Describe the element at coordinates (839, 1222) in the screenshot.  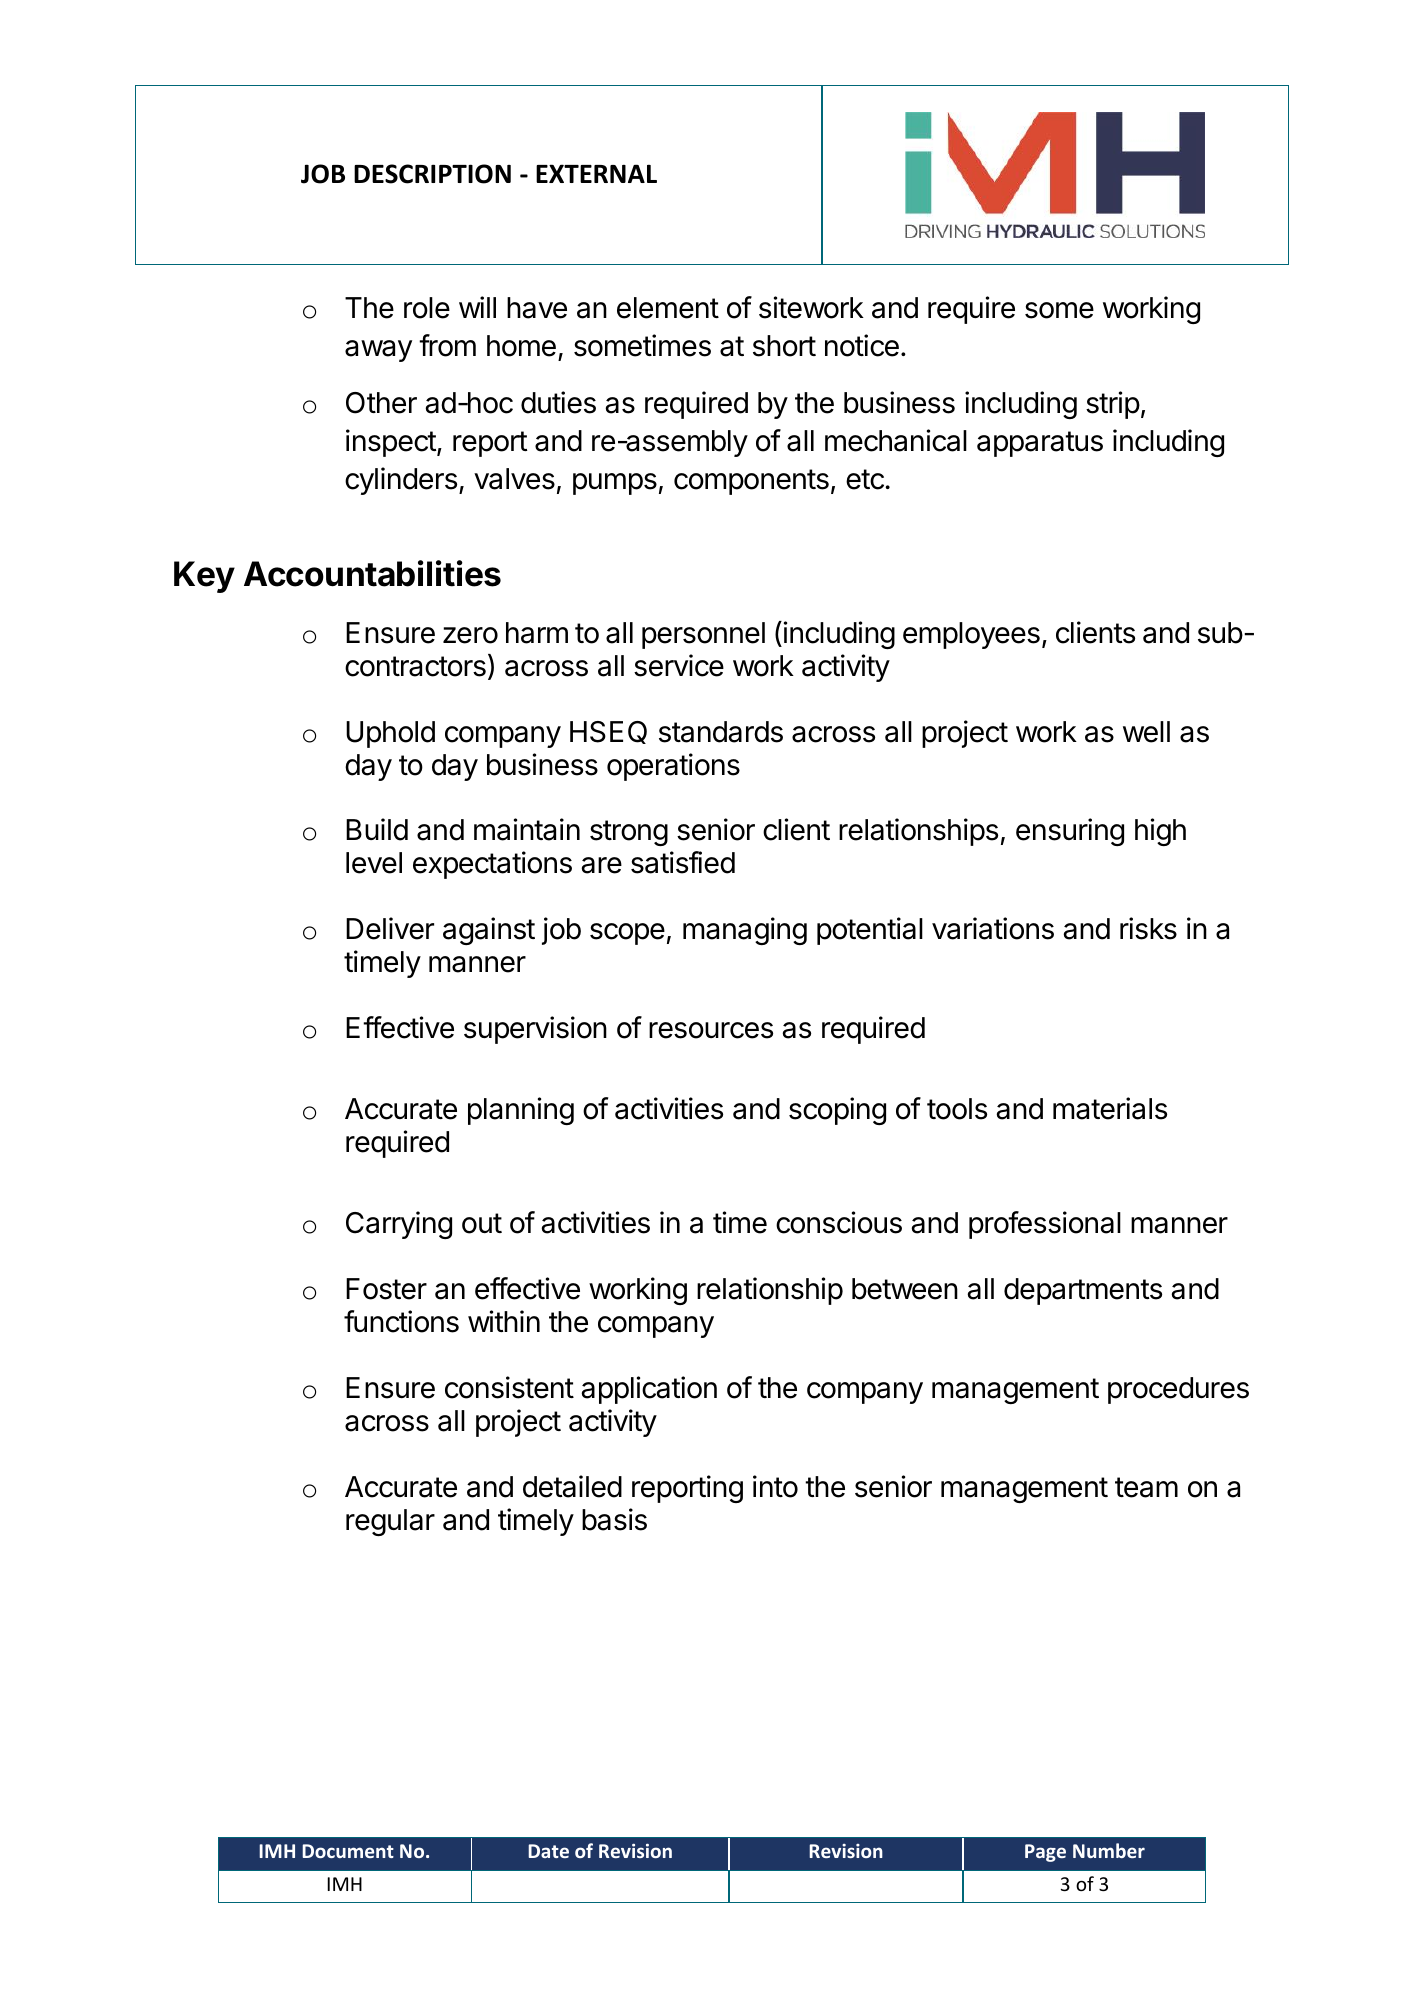
I see `conscious` at that location.
